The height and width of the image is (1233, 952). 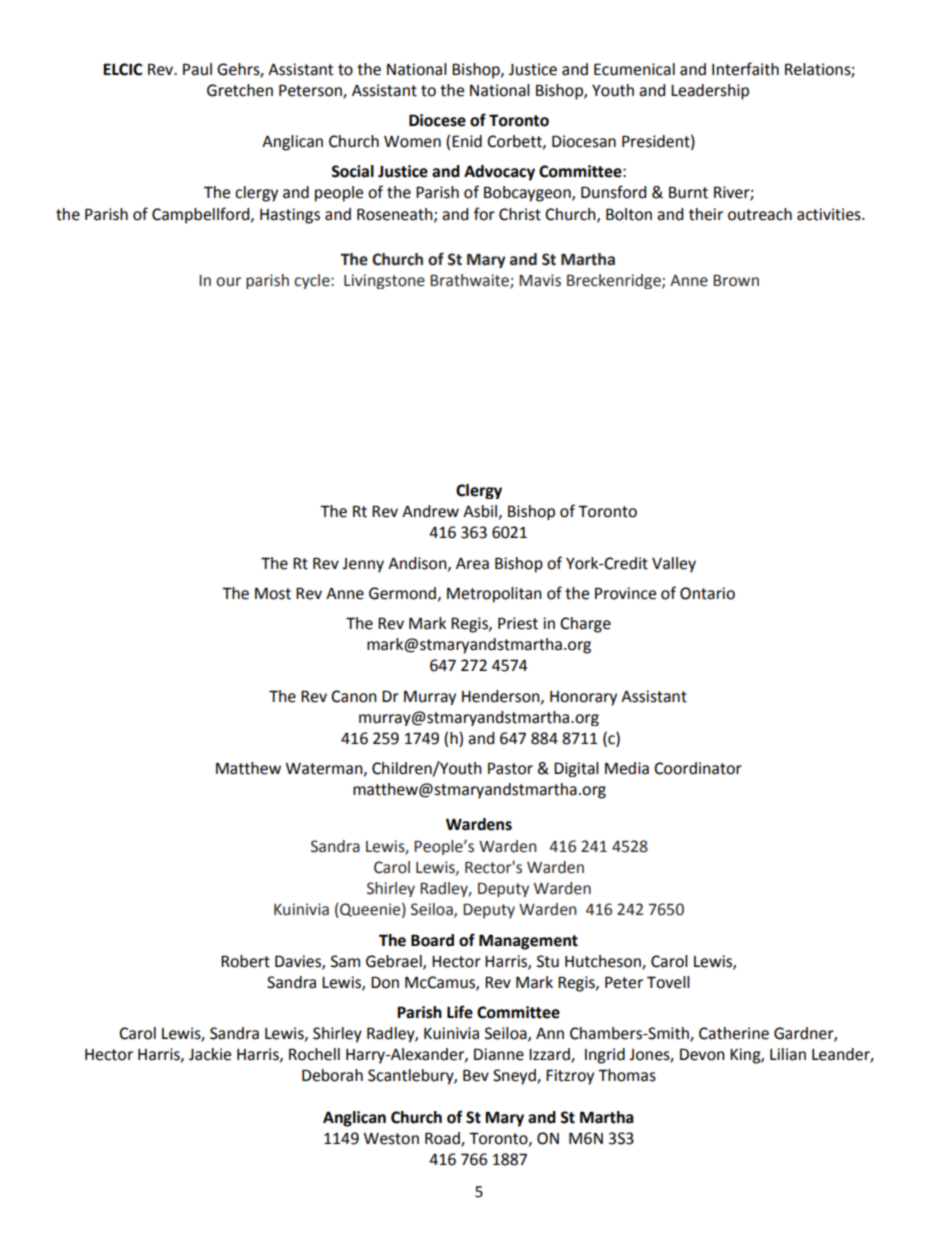 What do you see at coordinates (788, 1054) in the image?
I see `Lilian` at bounding box center [788, 1054].
